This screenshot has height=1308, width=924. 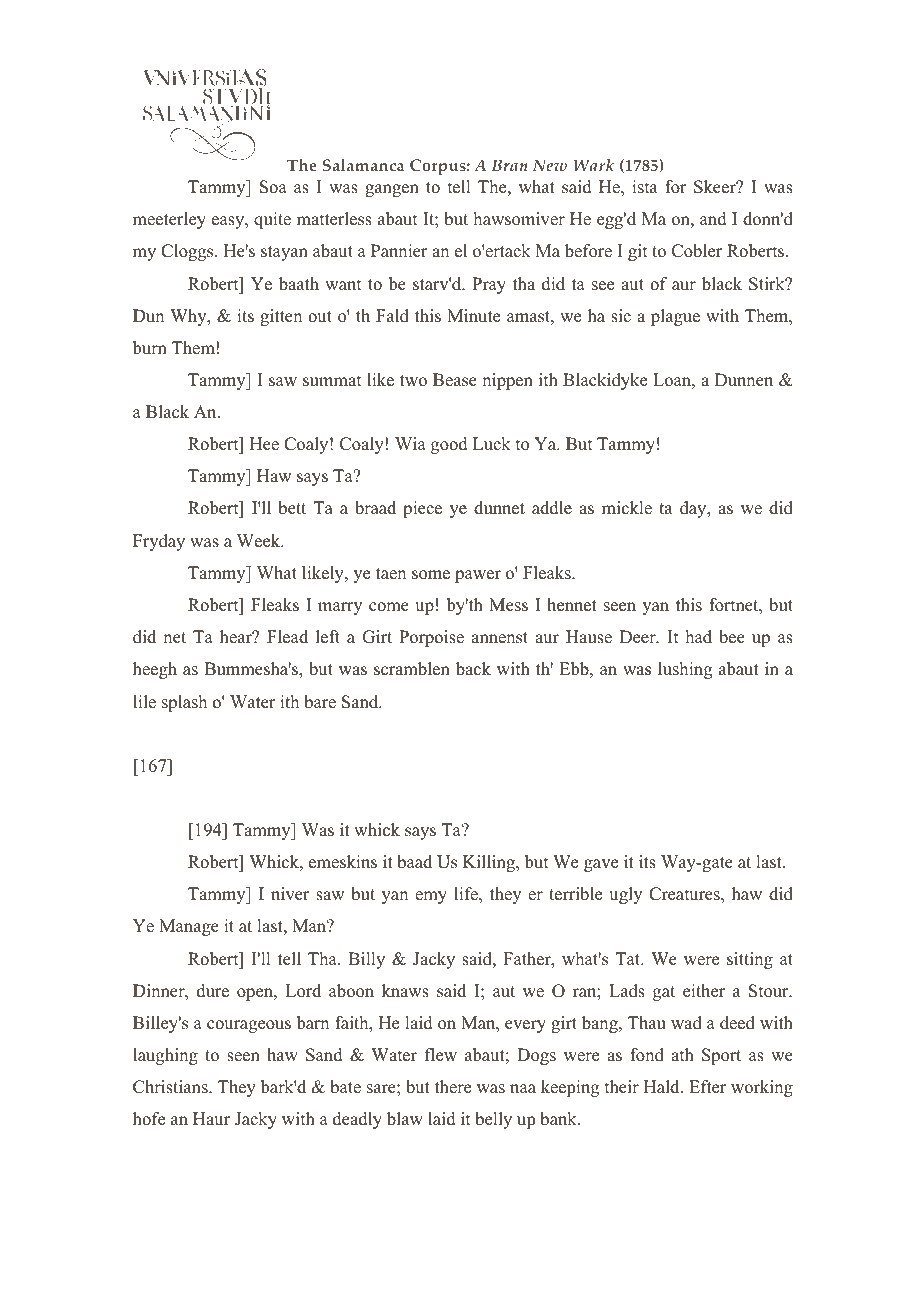 What do you see at coordinates (625, 895) in the screenshot?
I see `ugly` at bounding box center [625, 895].
